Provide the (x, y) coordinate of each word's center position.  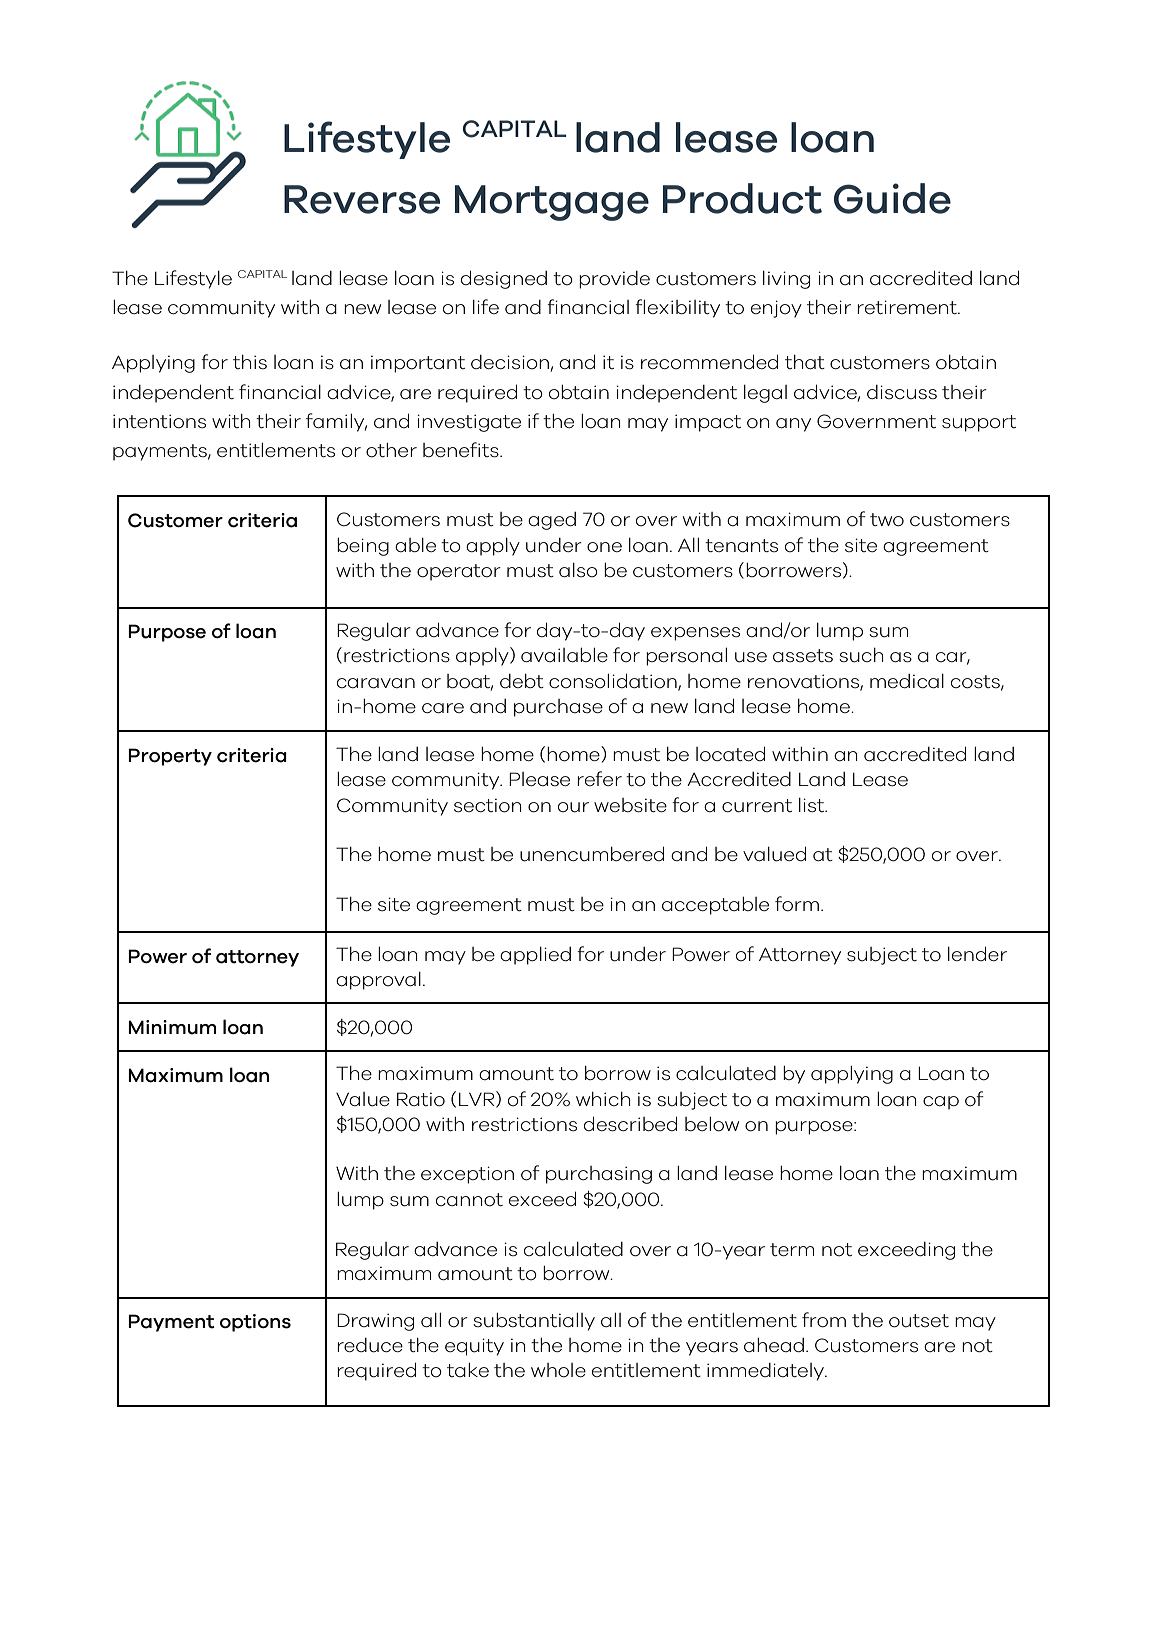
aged (552, 521)
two (887, 520)
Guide (892, 198)
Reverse (362, 199)
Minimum (172, 1027)
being (363, 547)
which (603, 1099)
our (573, 807)
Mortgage (552, 203)
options (255, 1323)
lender (977, 953)
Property (170, 757)
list (813, 805)
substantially (534, 1322)
